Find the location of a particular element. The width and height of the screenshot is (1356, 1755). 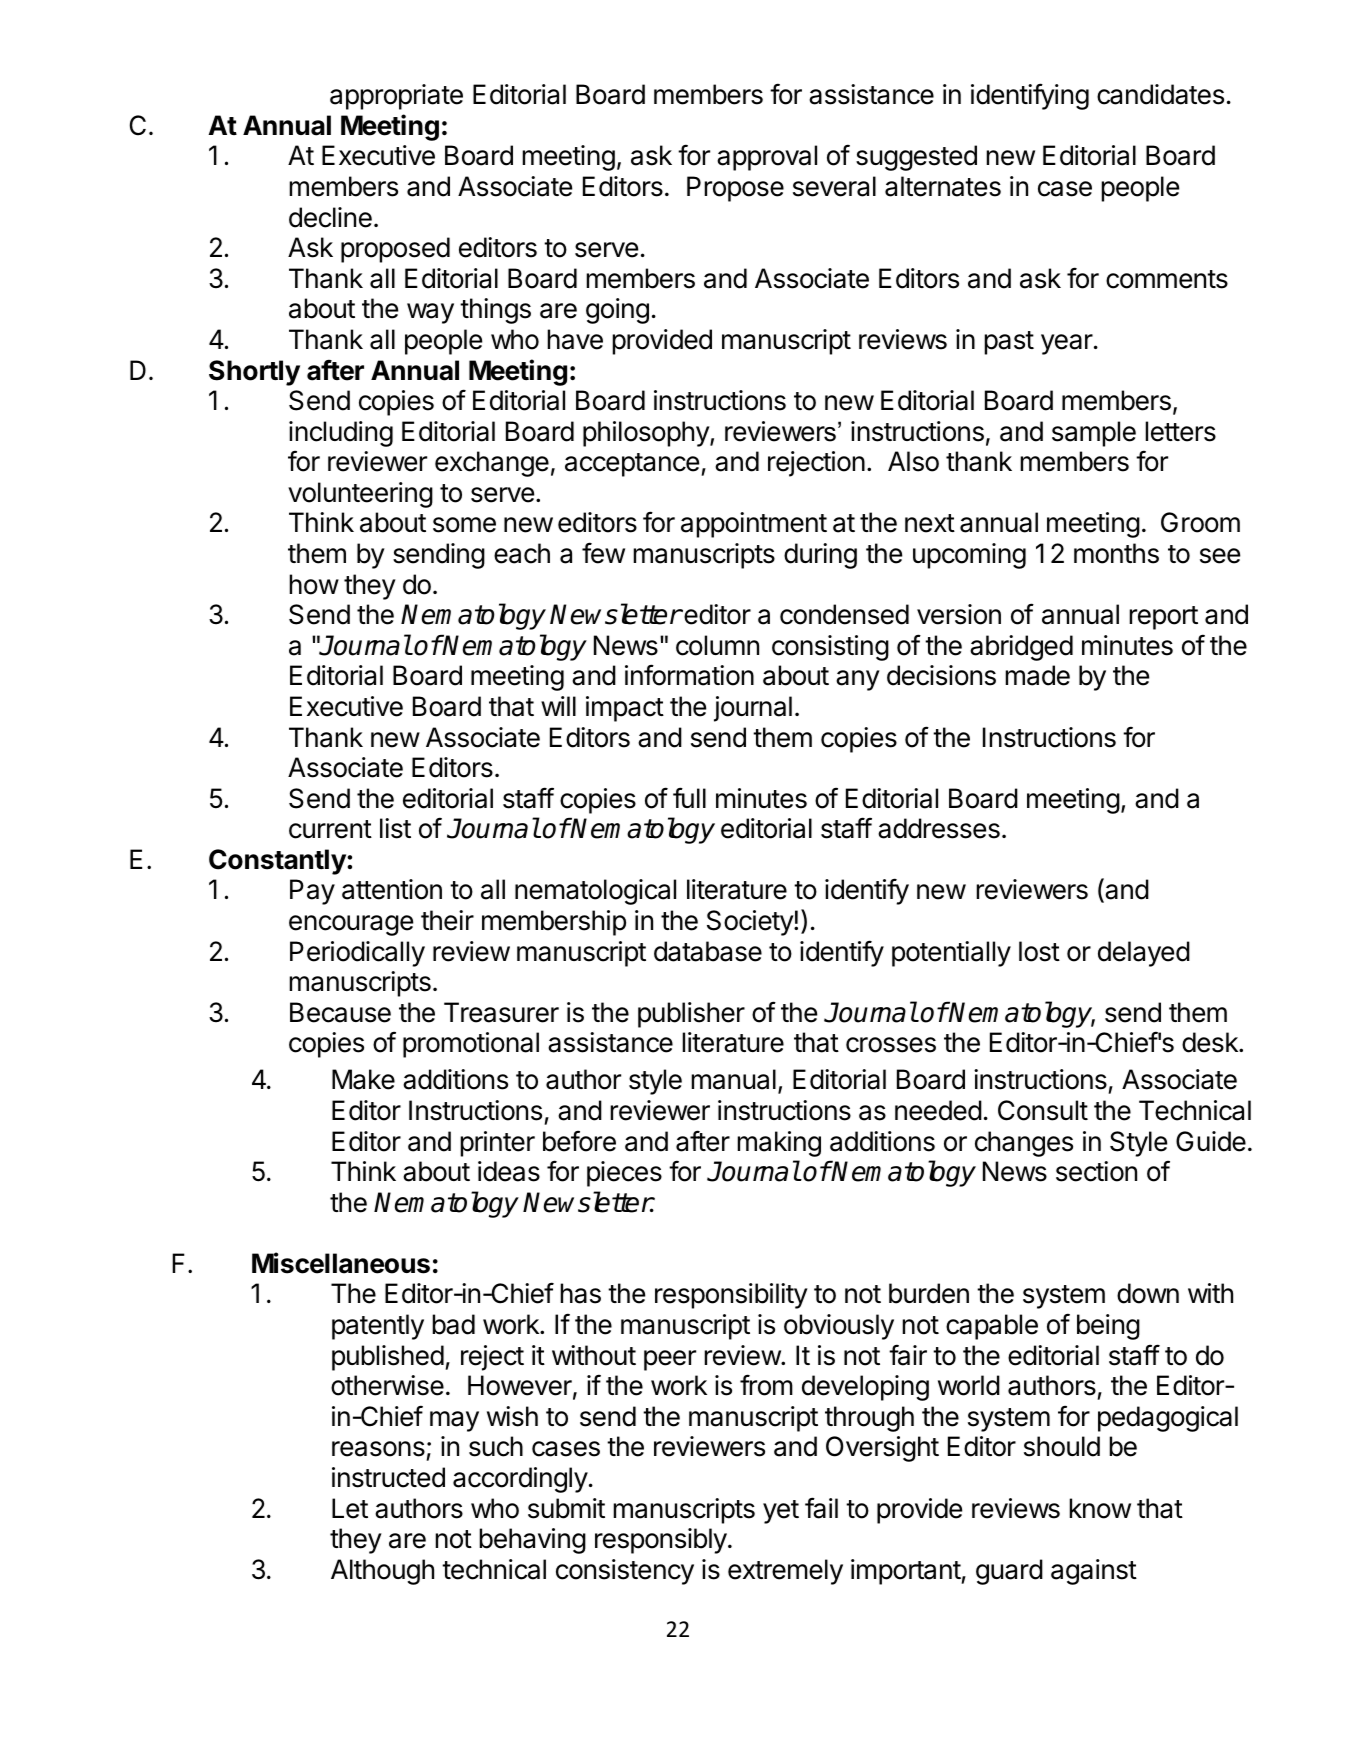

sample is located at coordinates (1094, 434).
